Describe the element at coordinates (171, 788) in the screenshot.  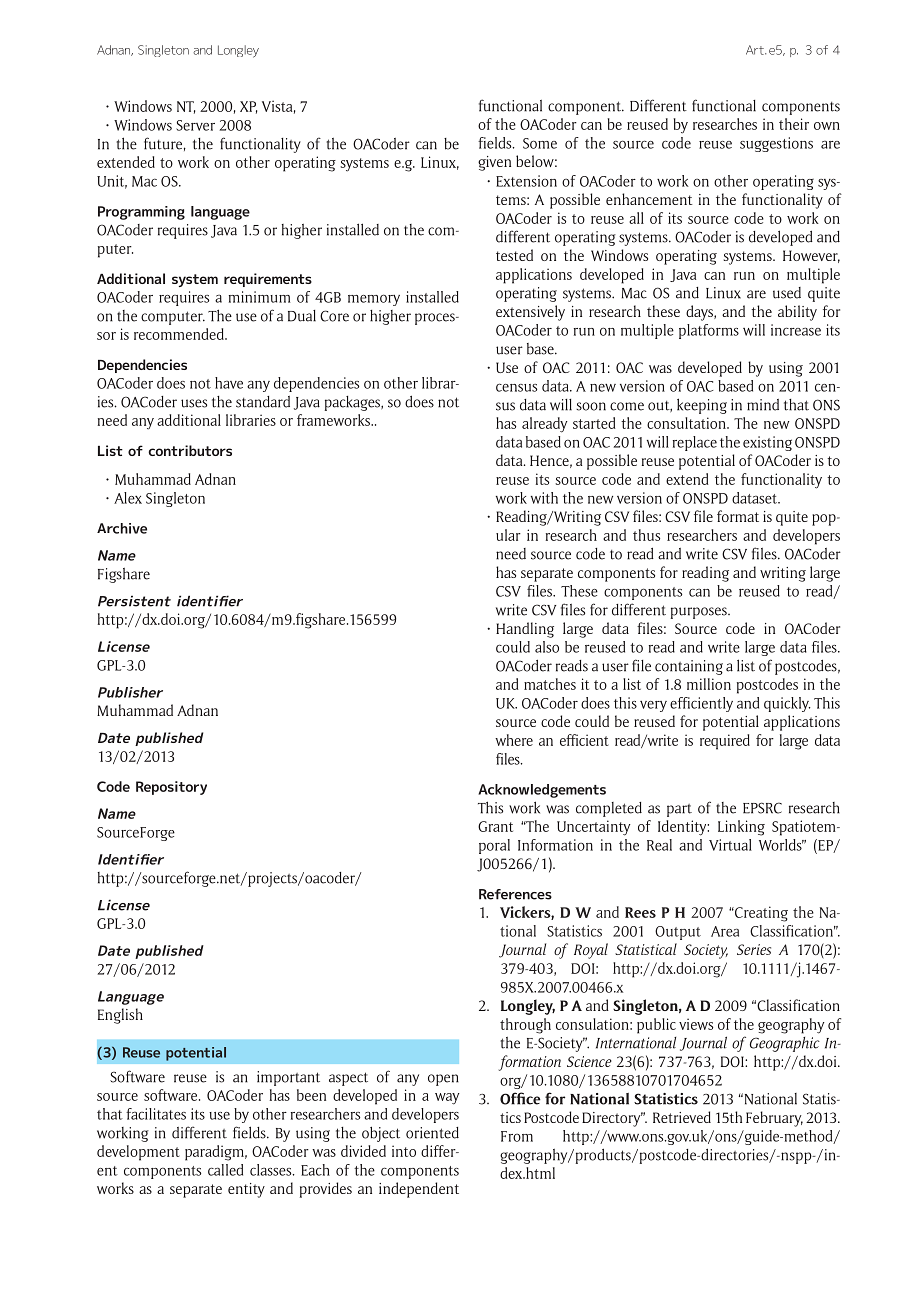
I see `Repository` at that location.
